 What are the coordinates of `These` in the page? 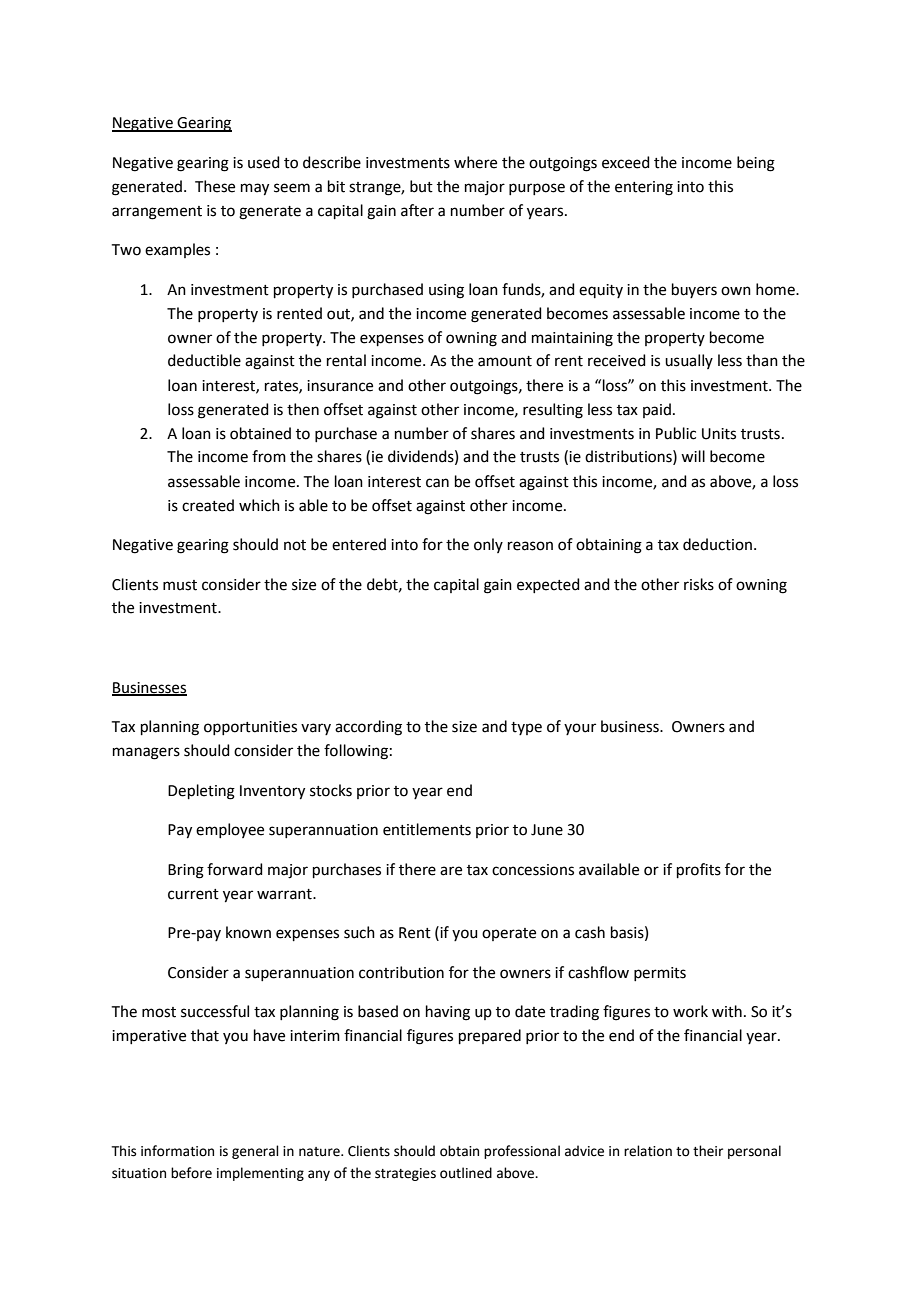 It's located at (215, 186).
